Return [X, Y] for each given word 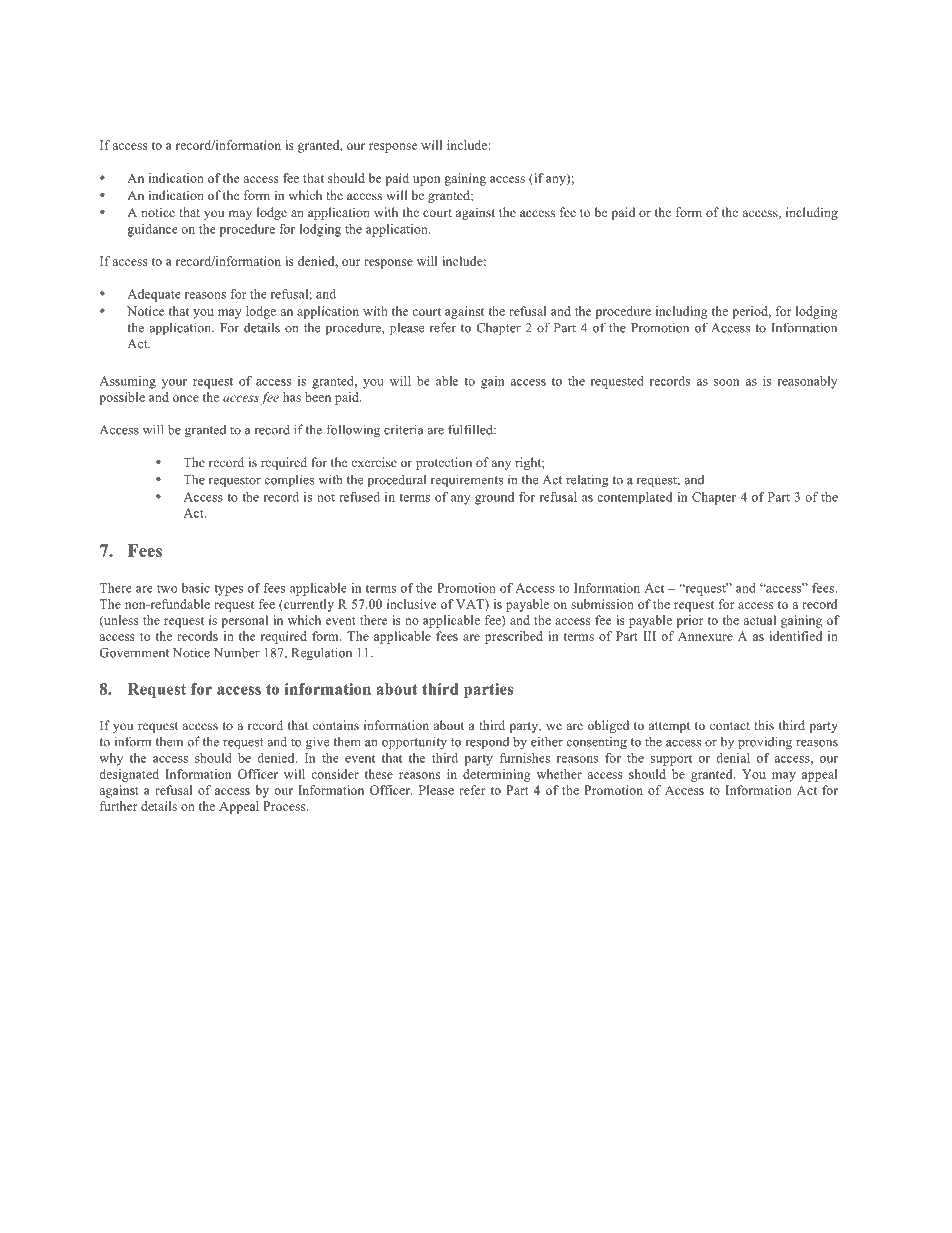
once [186, 398]
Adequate [154, 295]
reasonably [808, 382]
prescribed [514, 637]
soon [726, 382]
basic [196, 588]
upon [426, 181]
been [318, 397]
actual [759, 620]
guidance [153, 230]
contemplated [634, 498]
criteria [404, 429]
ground [494, 498]
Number [237, 652]
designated [129, 775]
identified [795, 636]
